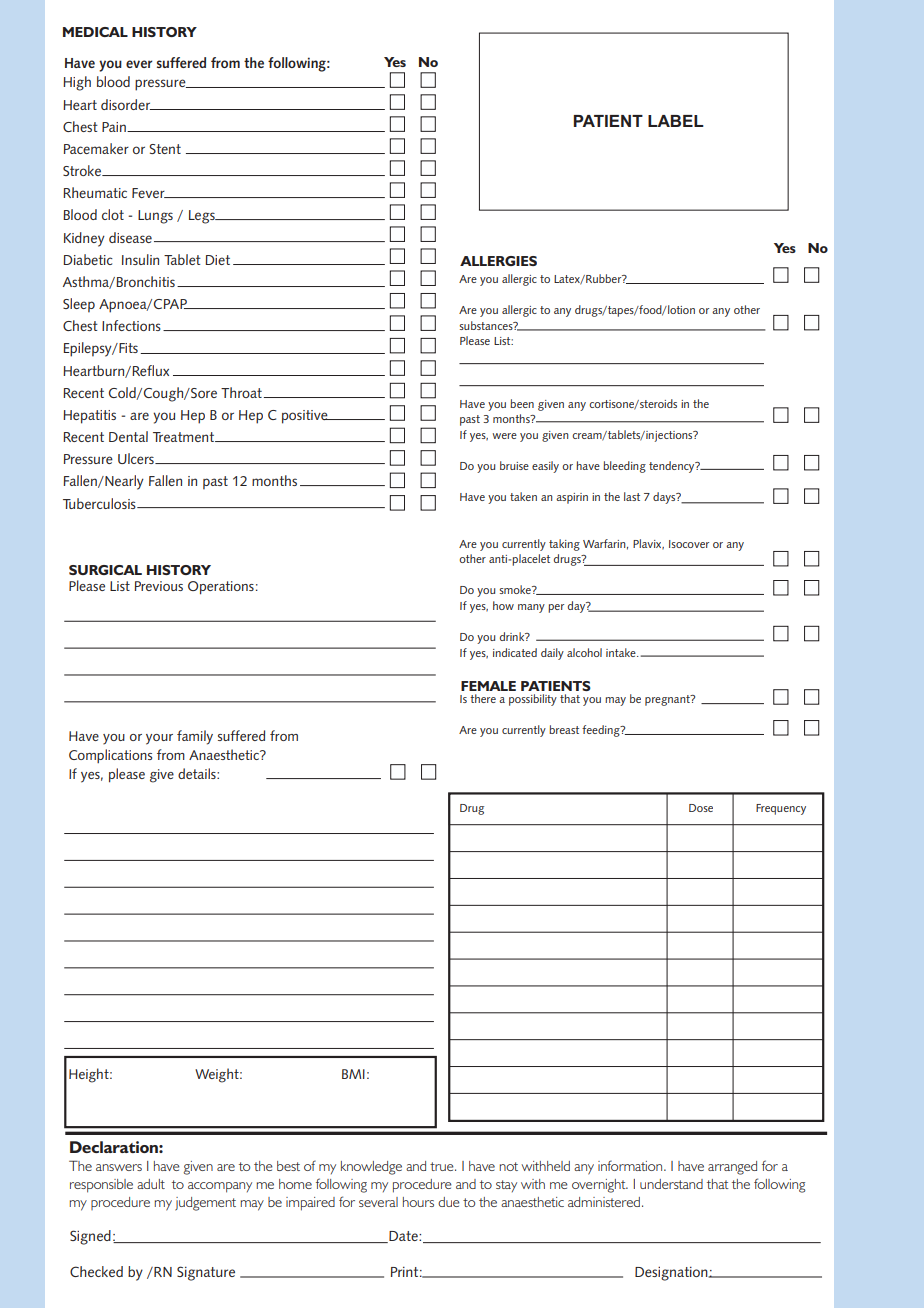 Image resolution: width=924 pixels, height=1308 pixels. Describe the element at coordinates (205, 1204) in the page. I see `judgement` at that location.
